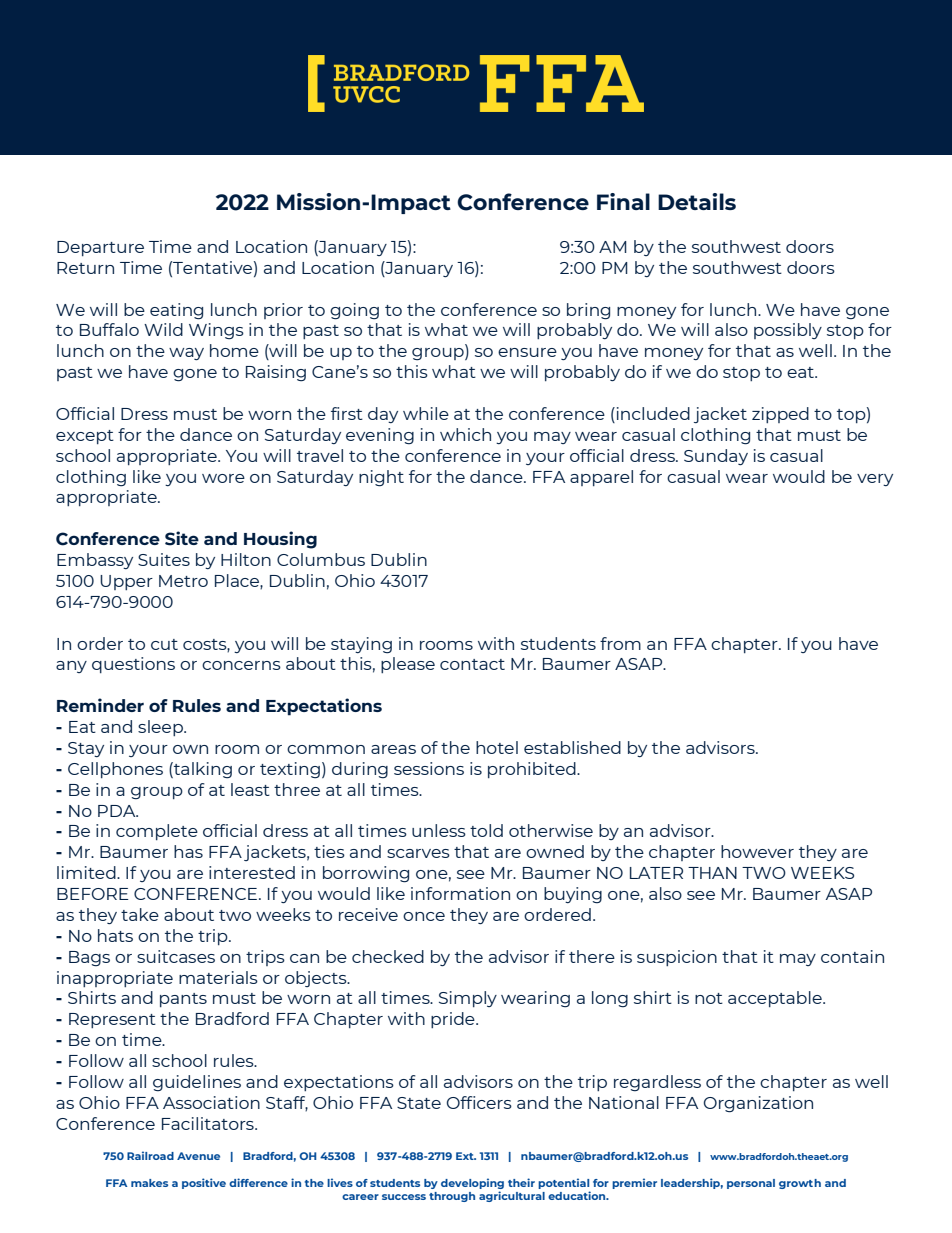 This image has width=952, height=1233. Describe the element at coordinates (472, 1185) in the image. I see `developing` at that location.
